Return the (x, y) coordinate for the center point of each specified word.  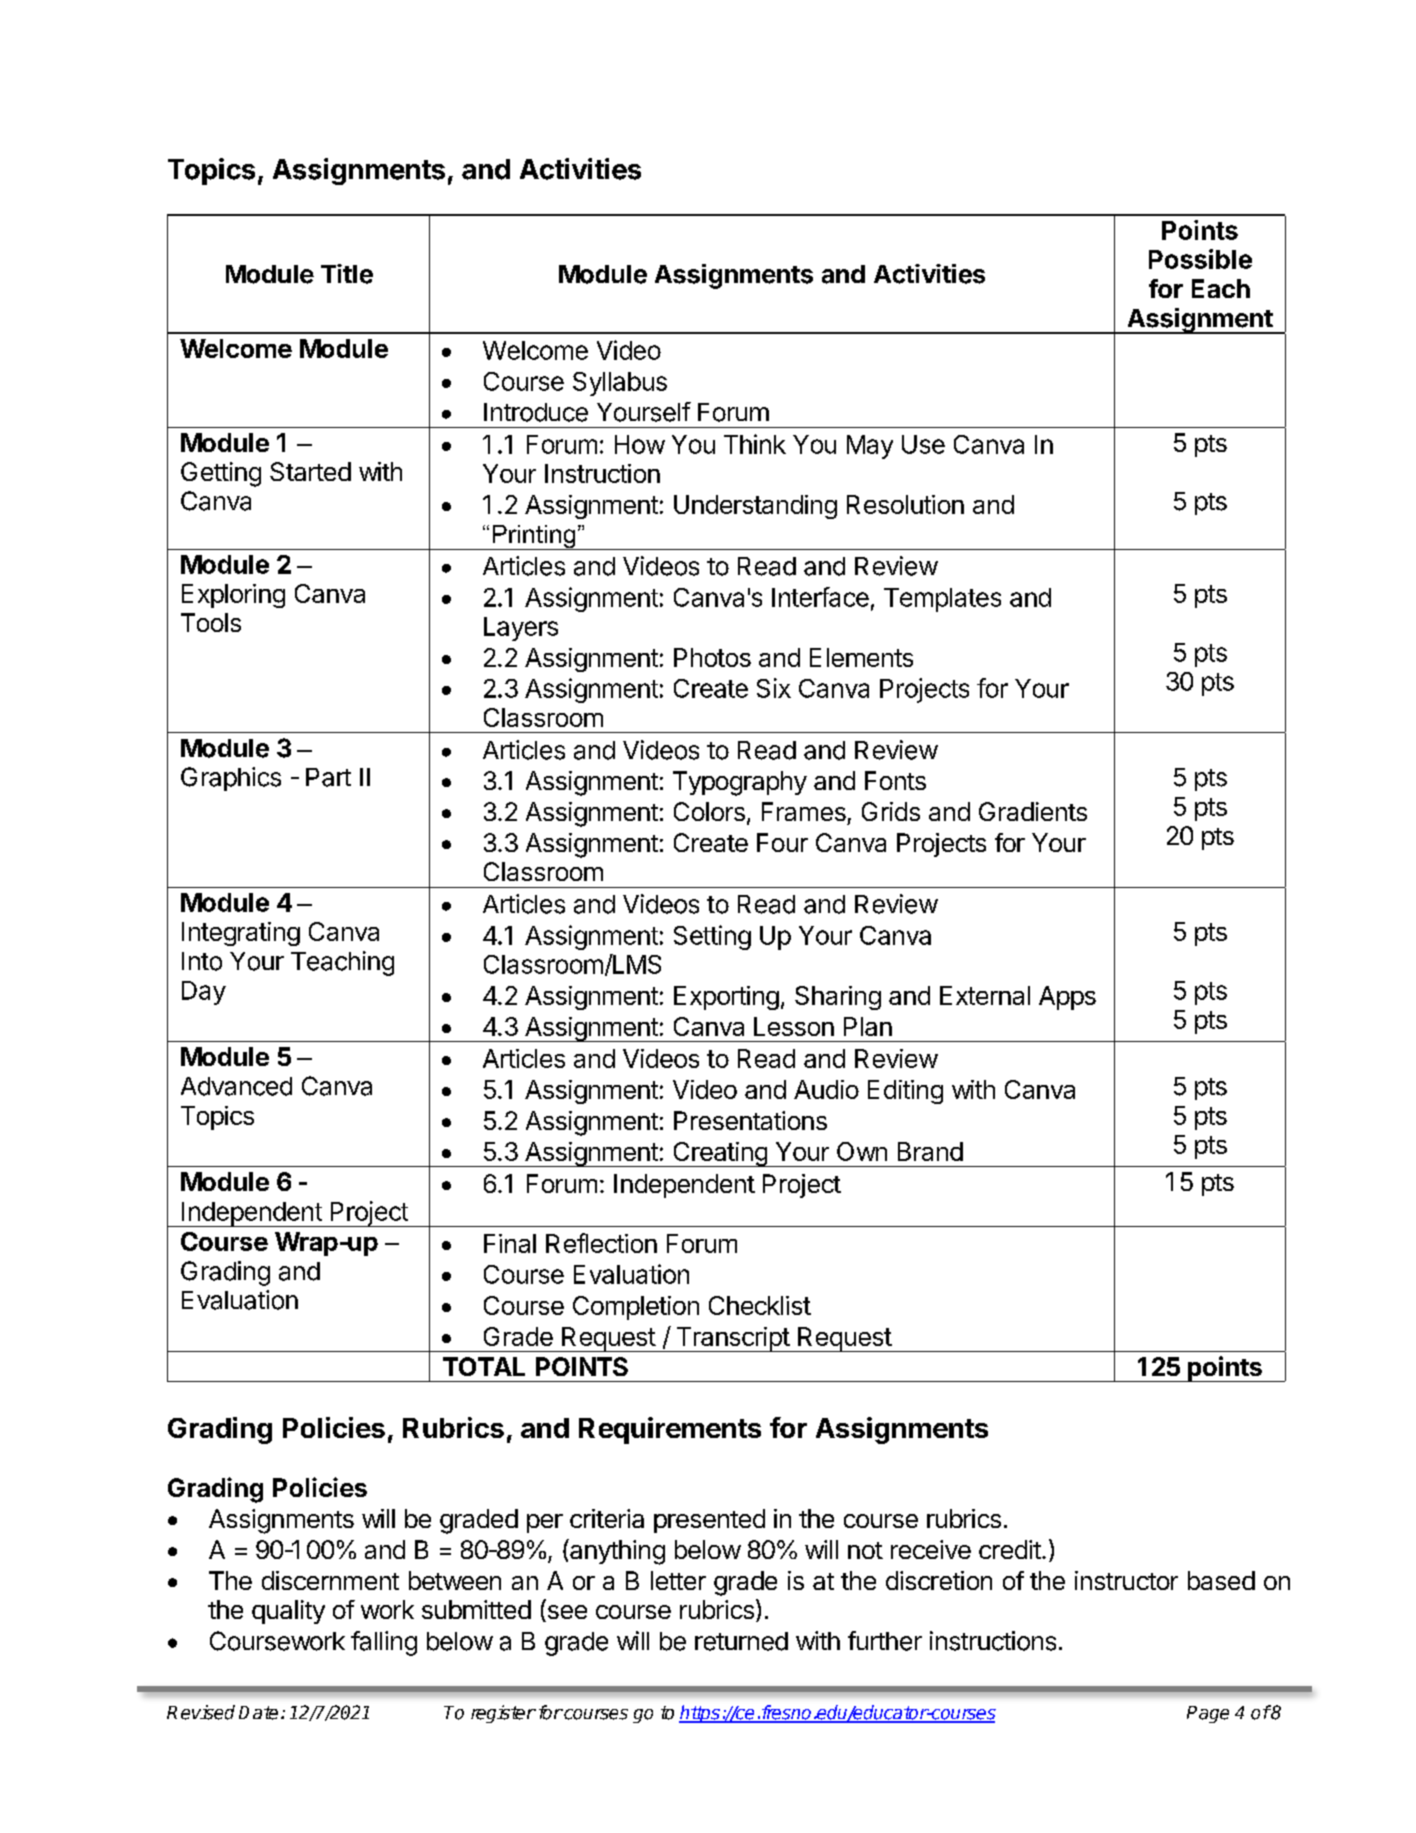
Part (328, 777)
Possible (1200, 259)
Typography (740, 783)
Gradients (1033, 811)
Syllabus (620, 384)
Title (347, 274)
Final (510, 1243)
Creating (720, 1154)
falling (384, 1643)
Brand (930, 1151)
